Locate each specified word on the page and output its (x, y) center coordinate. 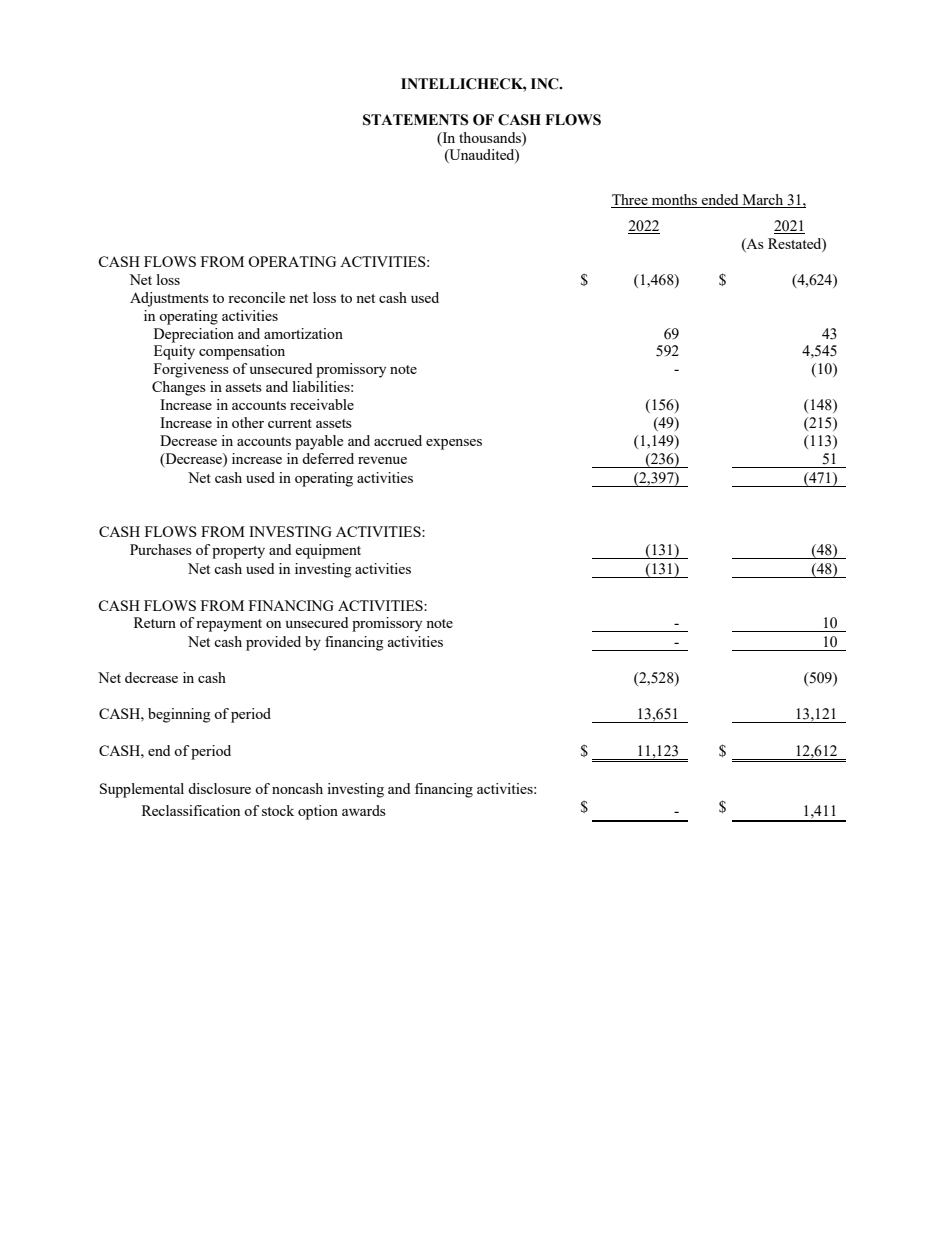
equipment (328, 551)
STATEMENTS (415, 120)
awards (364, 810)
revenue (382, 460)
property (238, 552)
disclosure (219, 788)
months (674, 199)
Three (630, 199)
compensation (242, 352)
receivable (322, 404)
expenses (454, 444)
